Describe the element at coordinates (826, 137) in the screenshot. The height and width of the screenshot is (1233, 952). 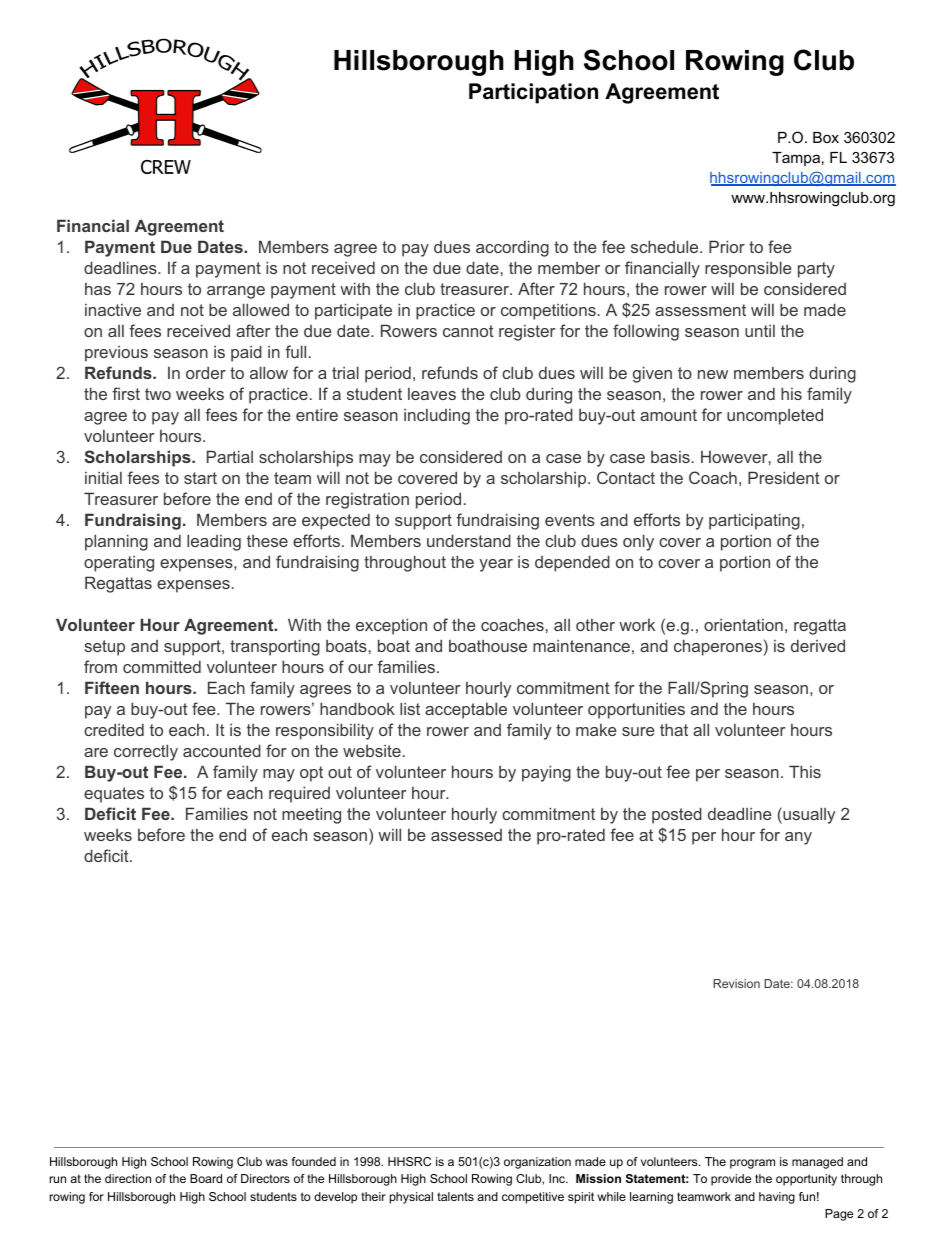
I see `Box` at that location.
